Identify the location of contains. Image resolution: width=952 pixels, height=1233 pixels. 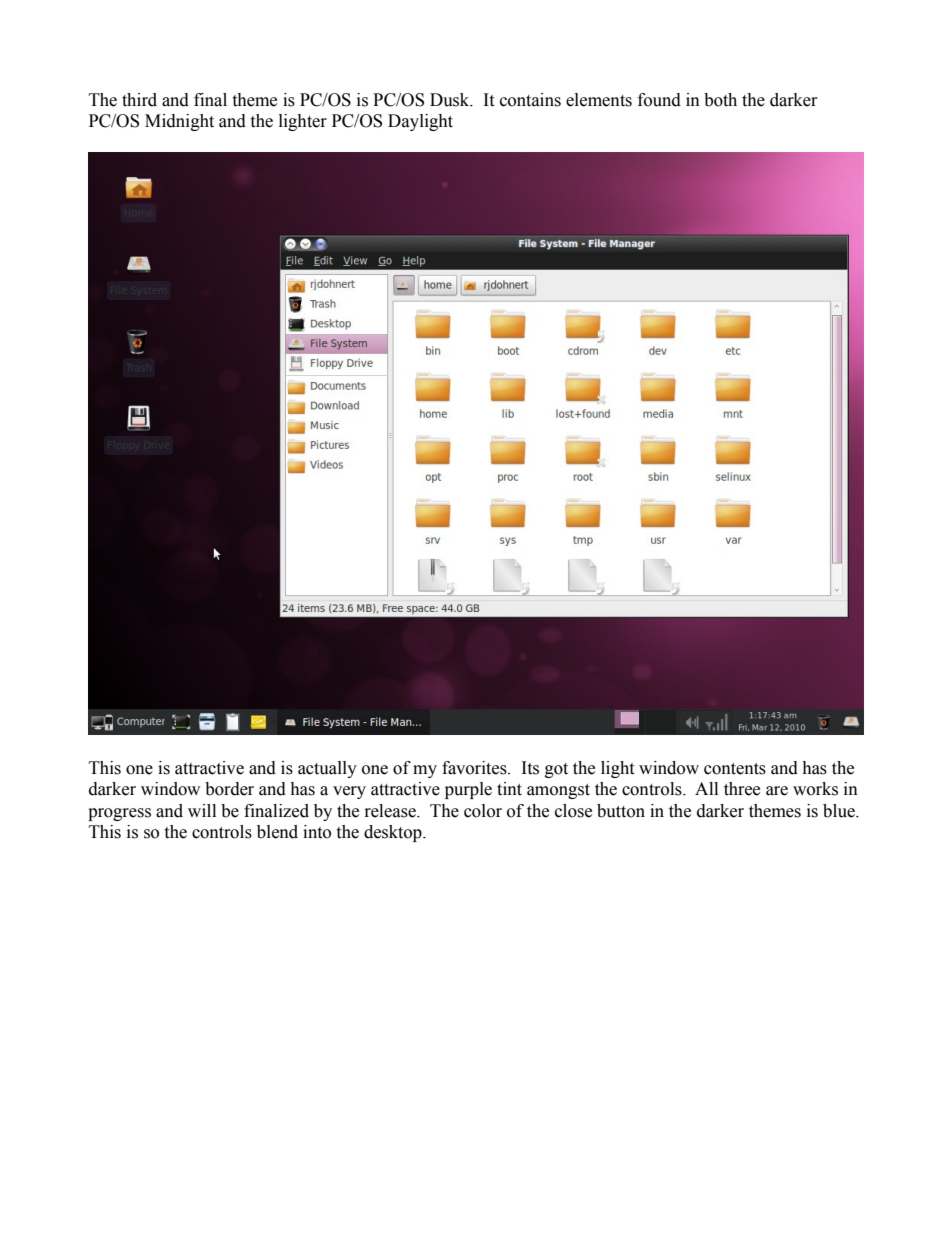
(530, 100).
